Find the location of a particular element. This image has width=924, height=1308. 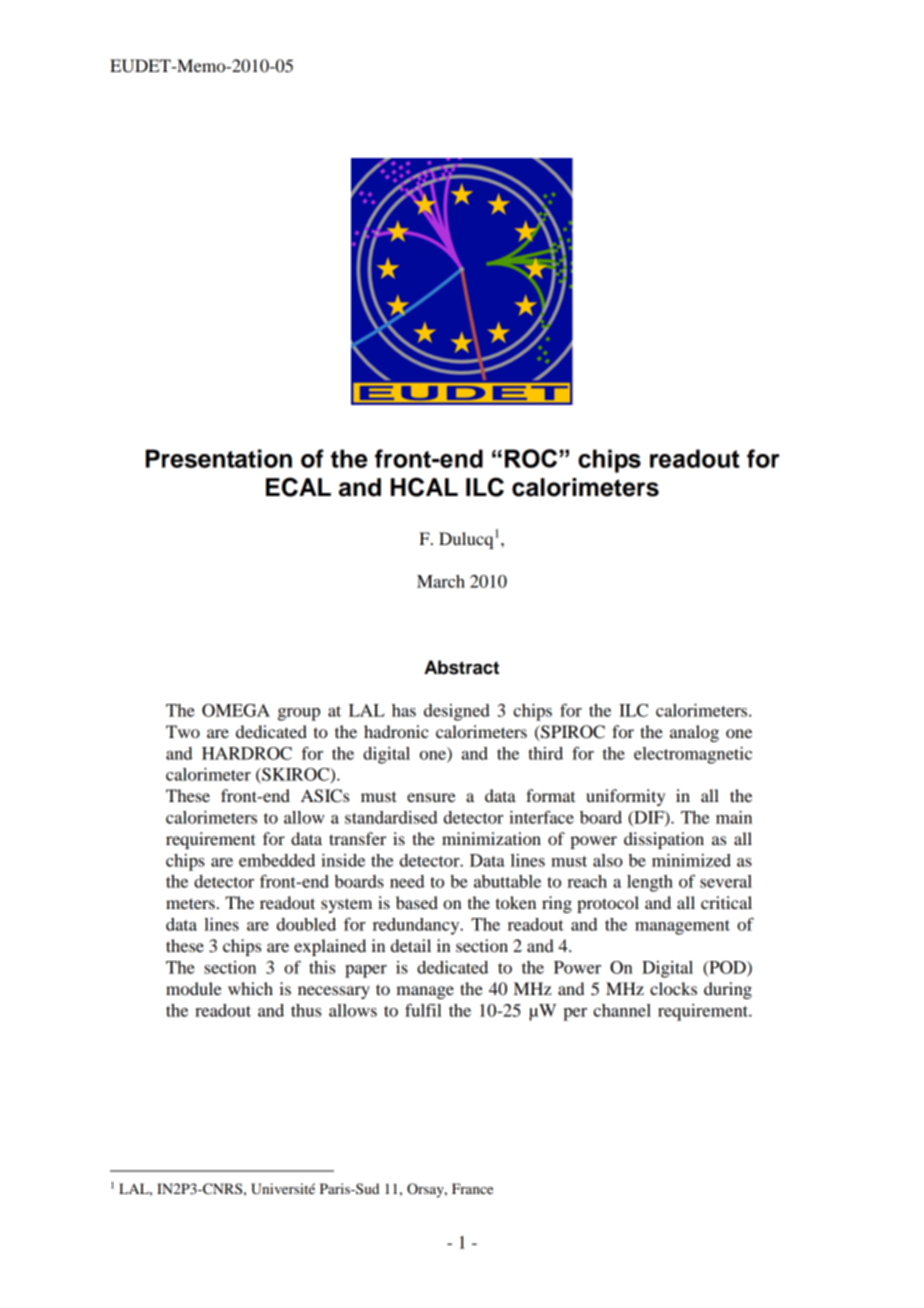

Presentation is located at coordinates (219, 458).
